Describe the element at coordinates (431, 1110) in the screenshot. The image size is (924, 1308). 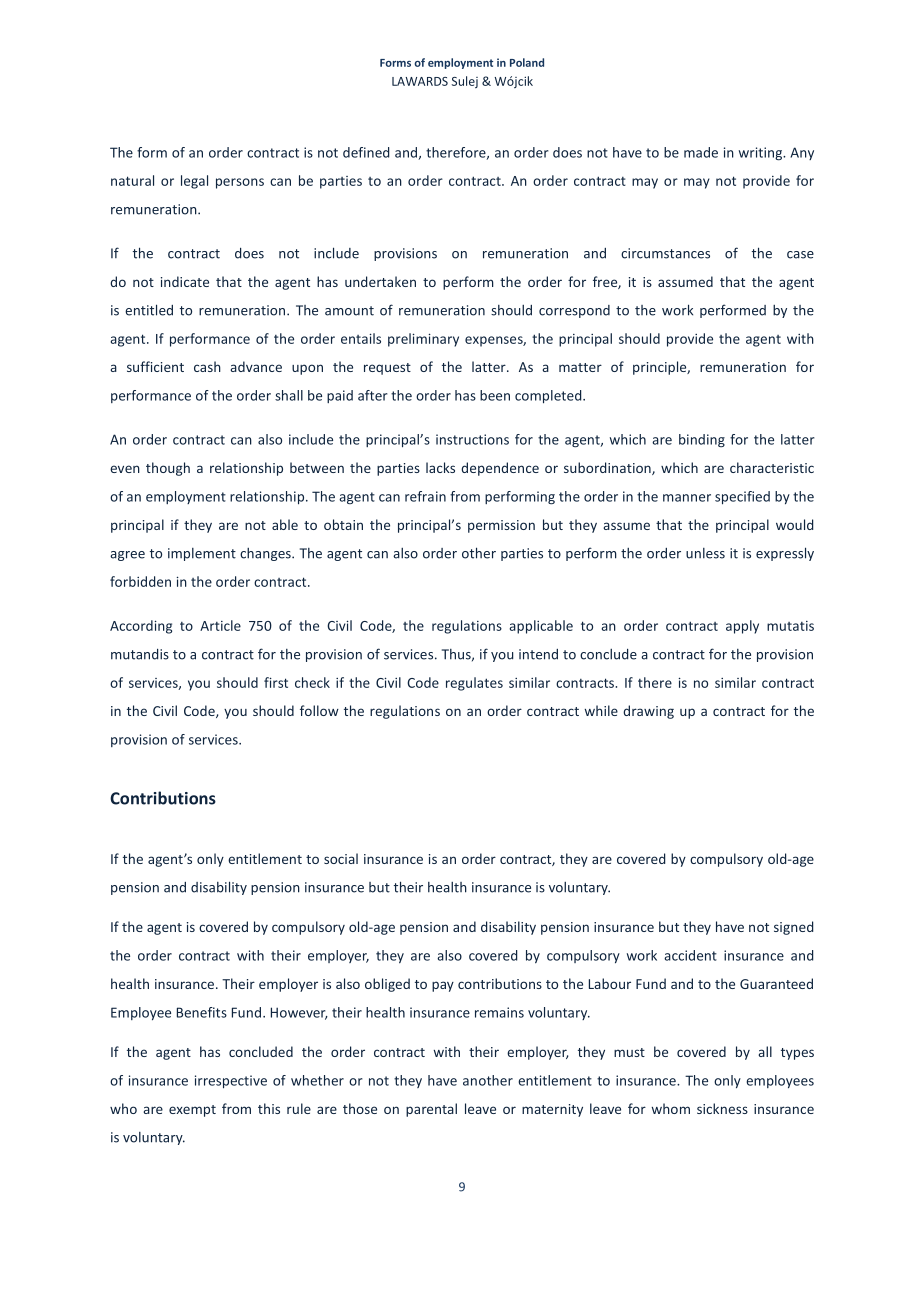
I see `parental` at that location.
